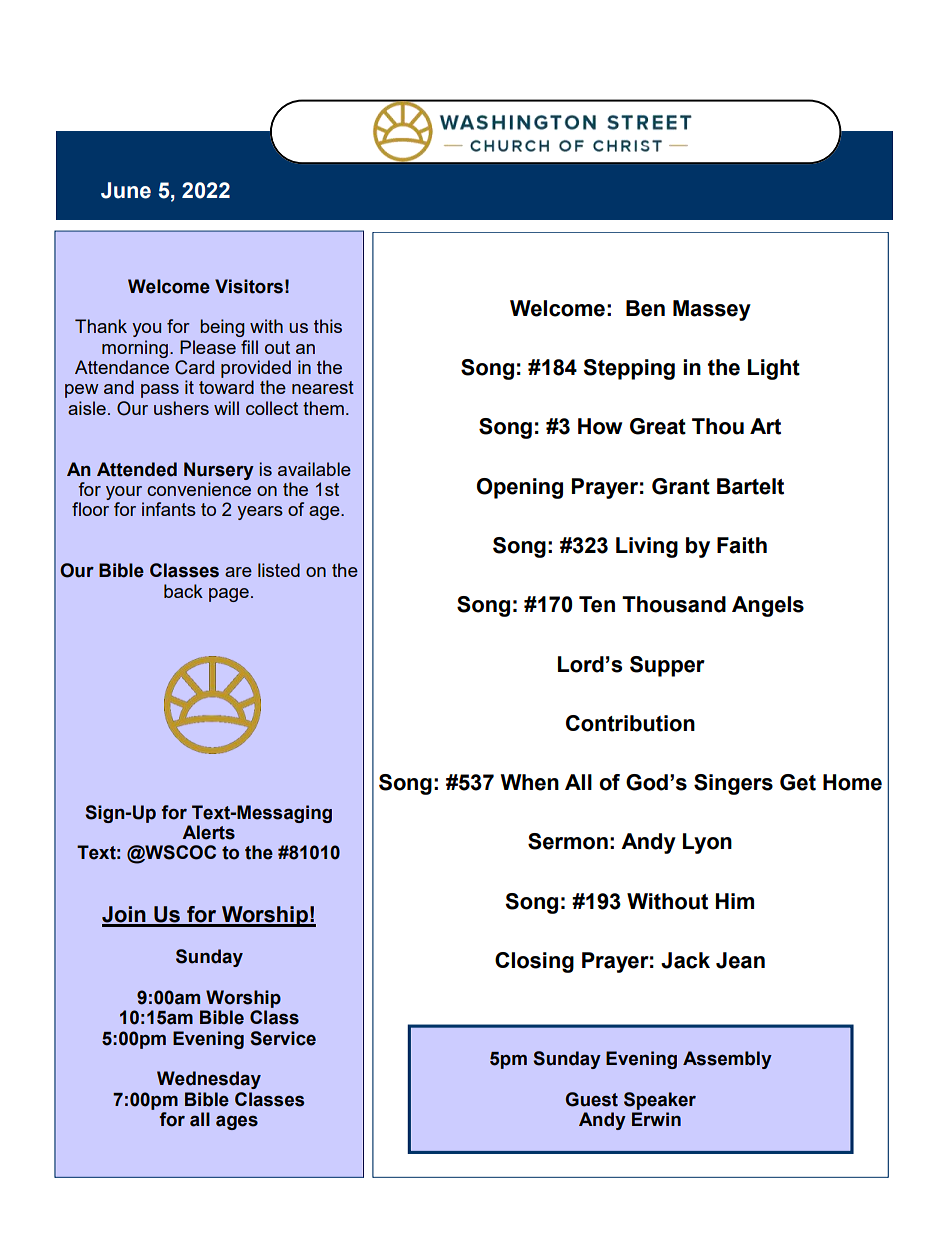 This screenshot has height=1233, width=952. What do you see at coordinates (520, 488) in the screenshot?
I see `Opening` at bounding box center [520, 488].
